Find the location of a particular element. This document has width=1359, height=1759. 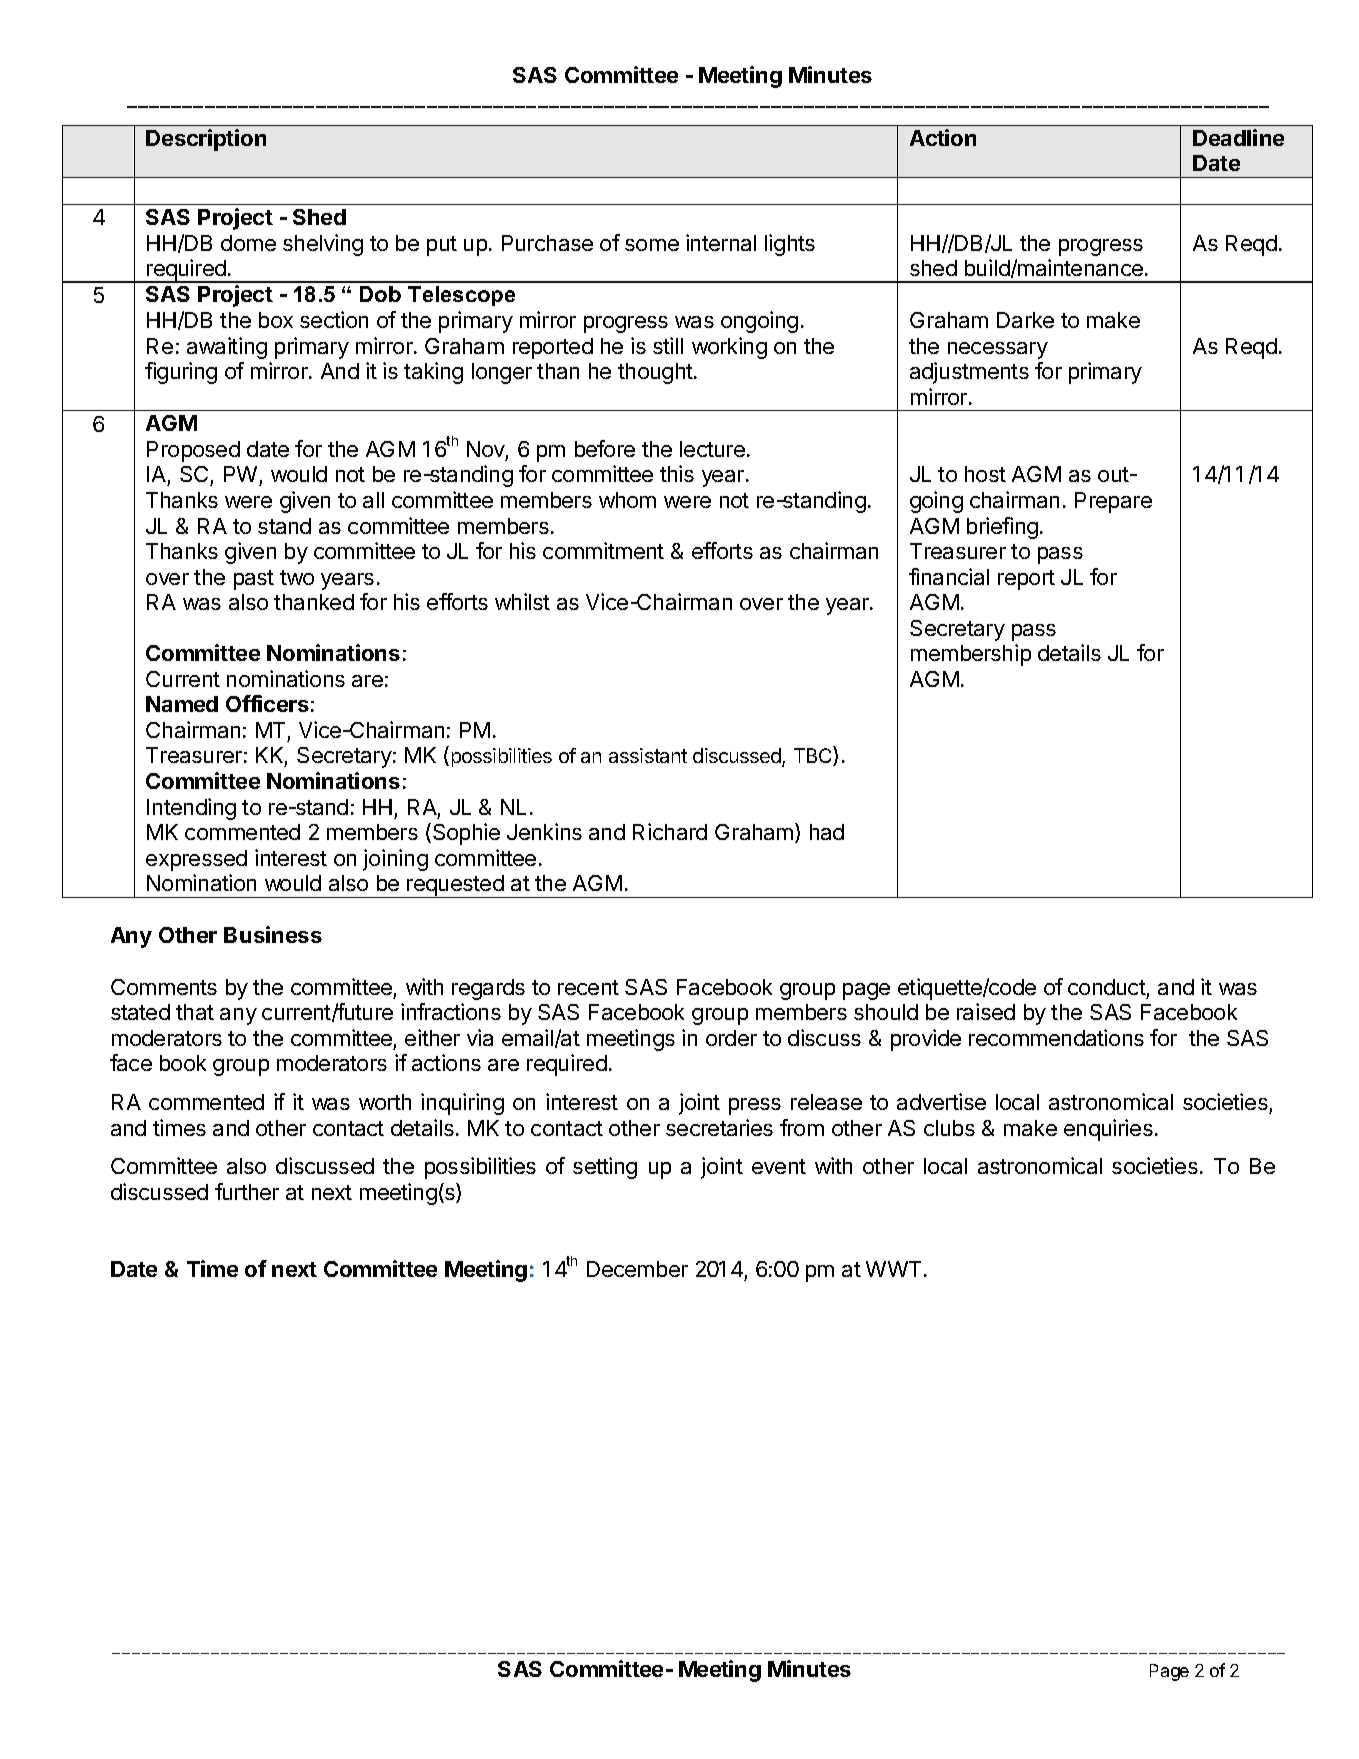

Intending is located at coordinates (191, 809).
